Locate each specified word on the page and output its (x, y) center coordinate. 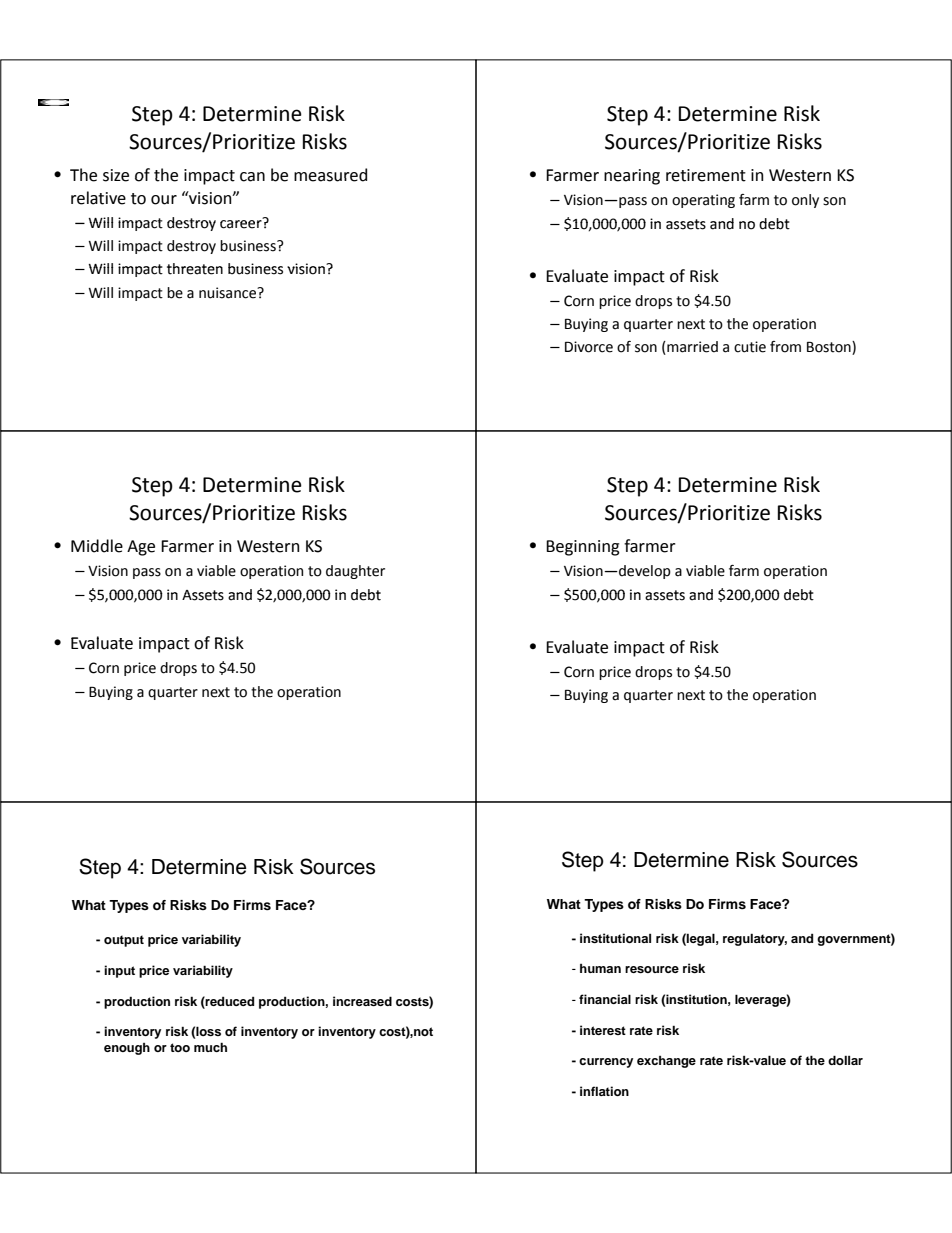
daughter (355, 572)
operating (703, 201)
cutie (750, 347)
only (805, 201)
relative (98, 198)
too (180, 1047)
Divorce (589, 347)
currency (606, 1063)
